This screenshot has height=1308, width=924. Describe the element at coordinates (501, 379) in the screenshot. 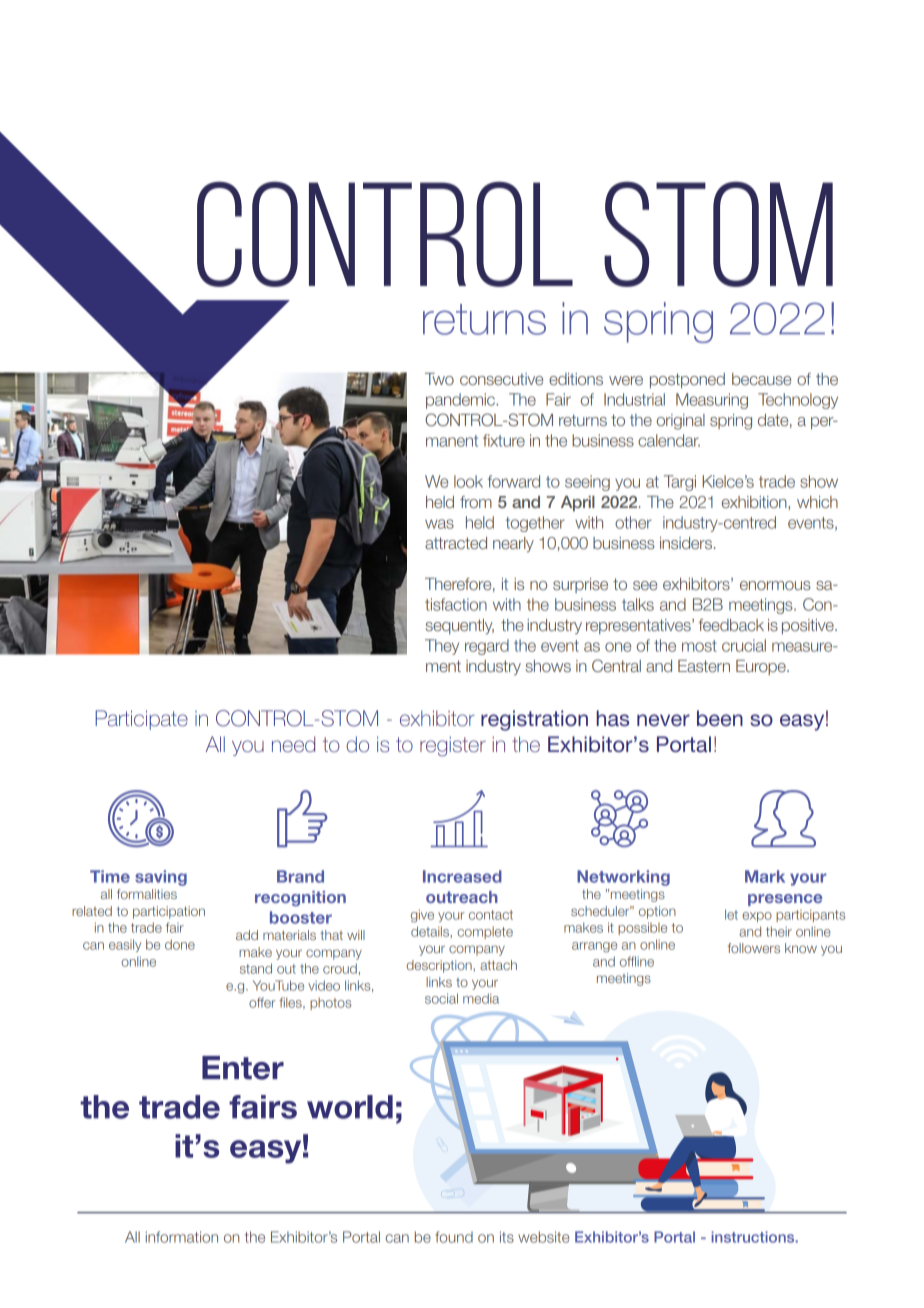

I see `consecutive` at that location.
